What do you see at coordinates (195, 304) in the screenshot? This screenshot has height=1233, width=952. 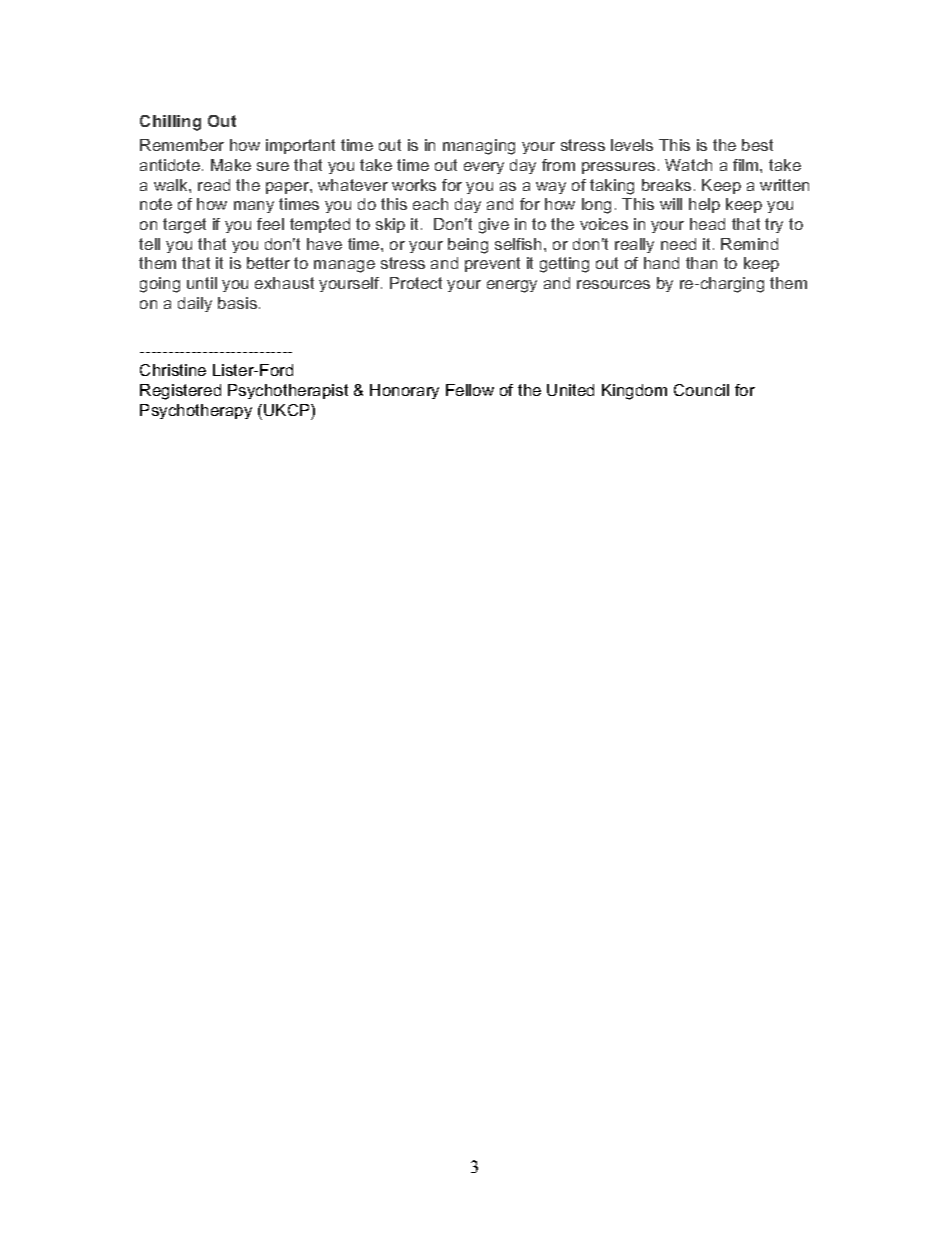 I see `daily` at bounding box center [195, 304].
